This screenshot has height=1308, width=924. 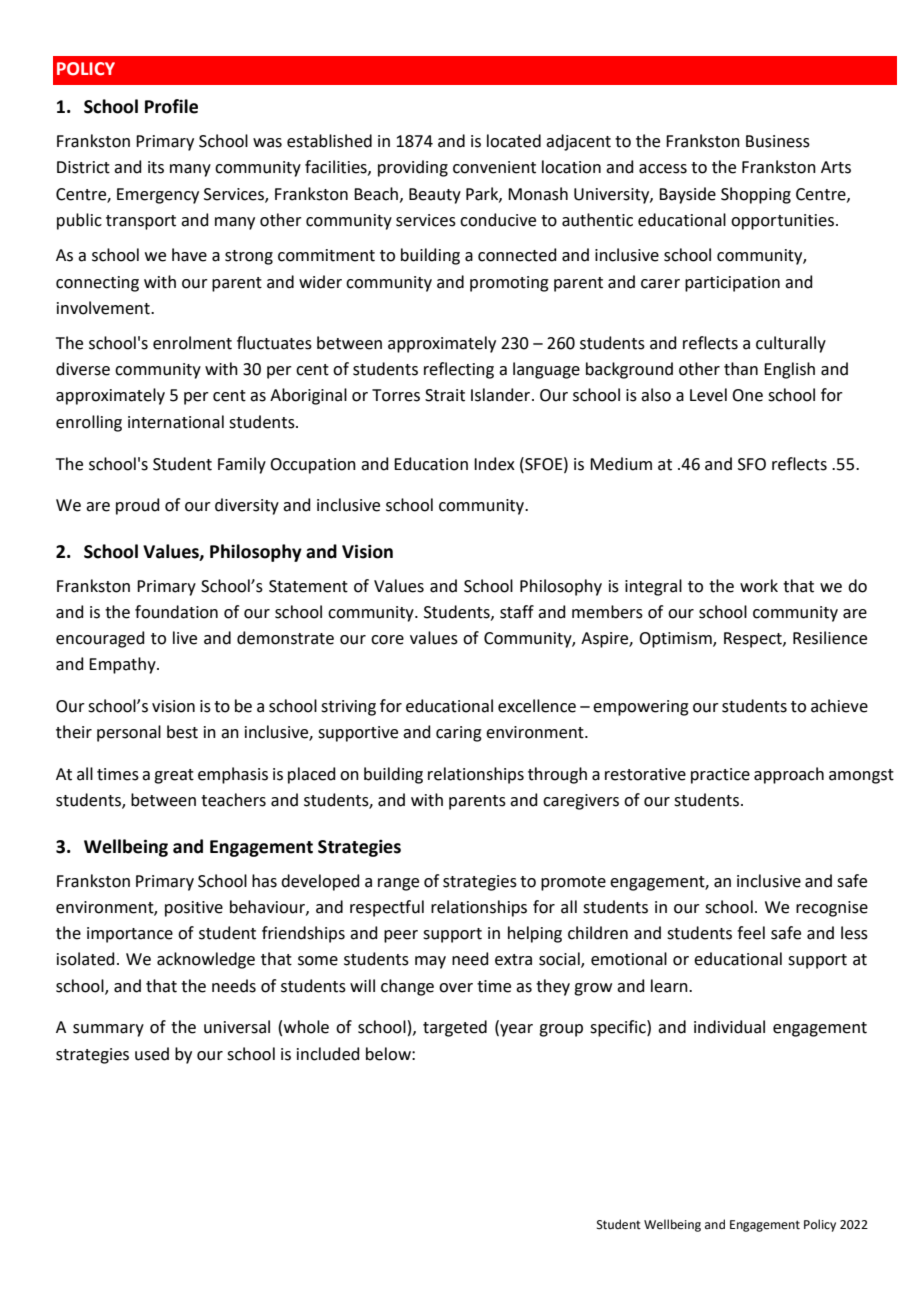 I want to click on culturally, so click(x=791, y=344).
